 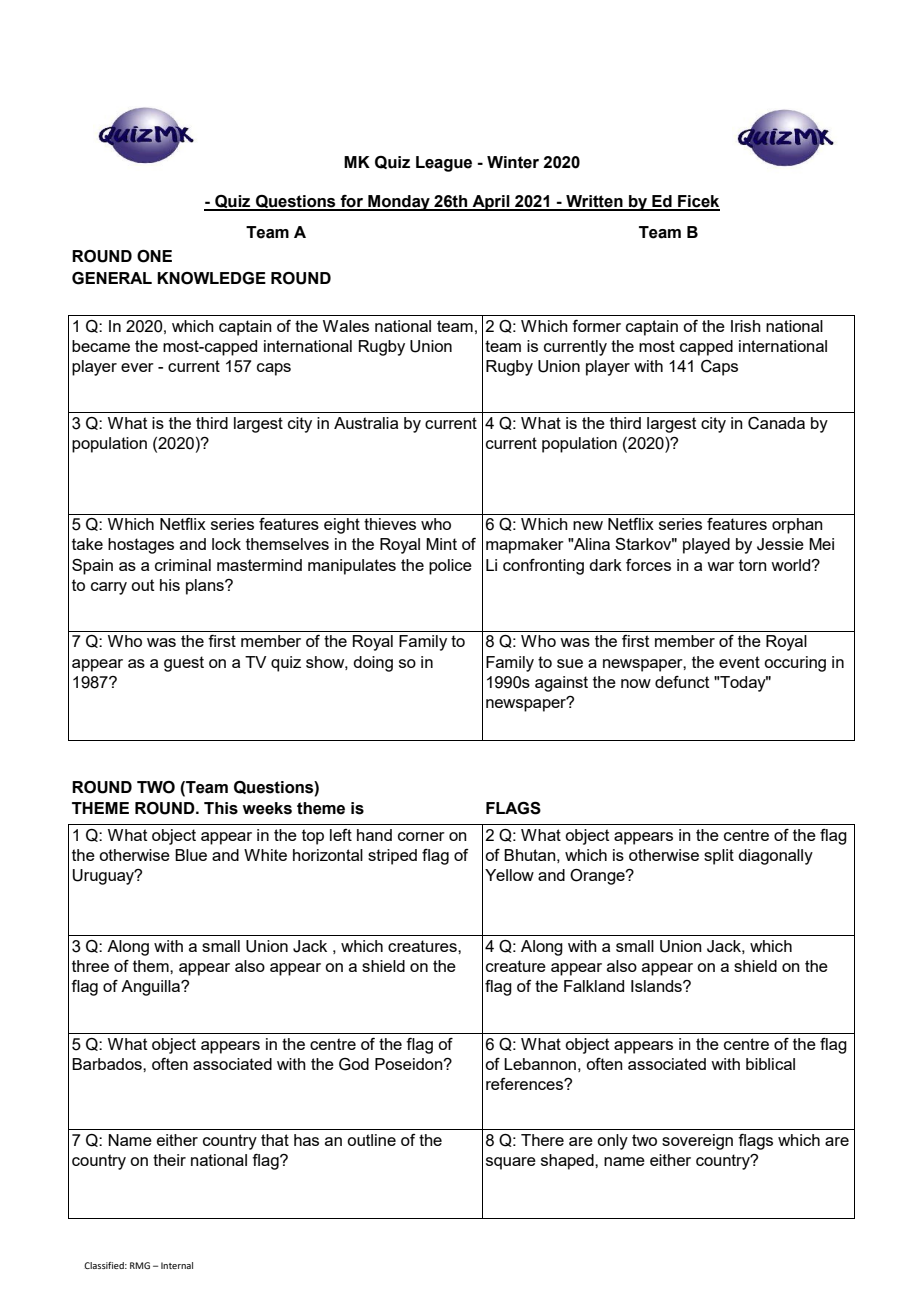 I want to click on square, so click(x=511, y=1163).
